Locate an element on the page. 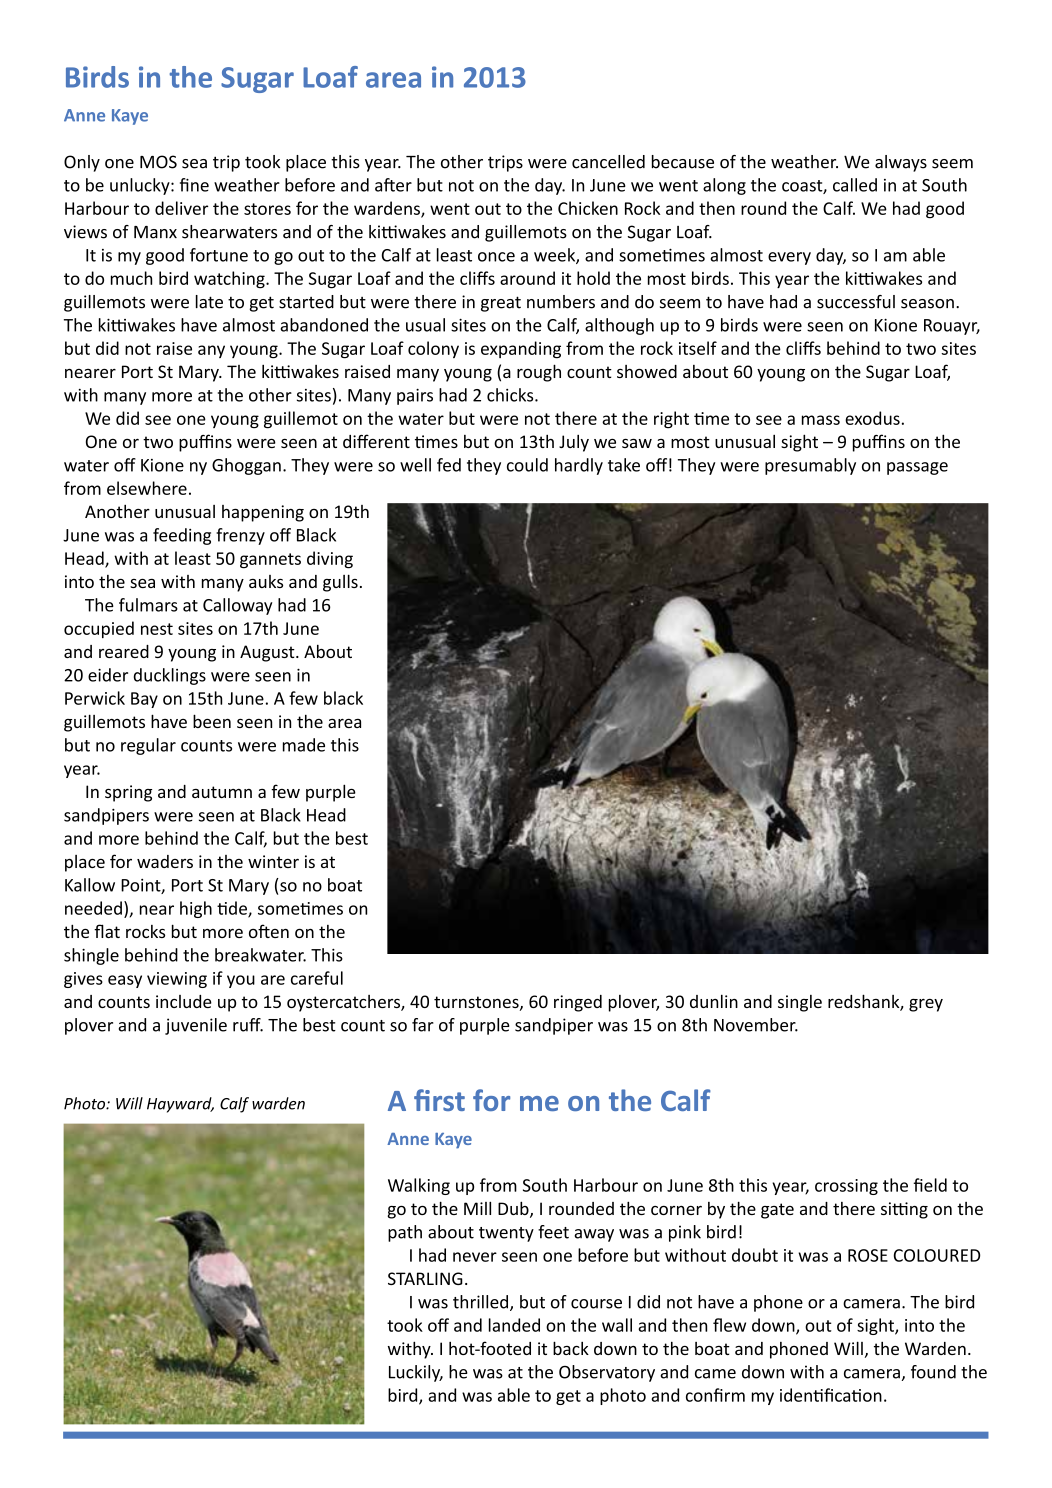  ringed is located at coordinates (578, 1003).
